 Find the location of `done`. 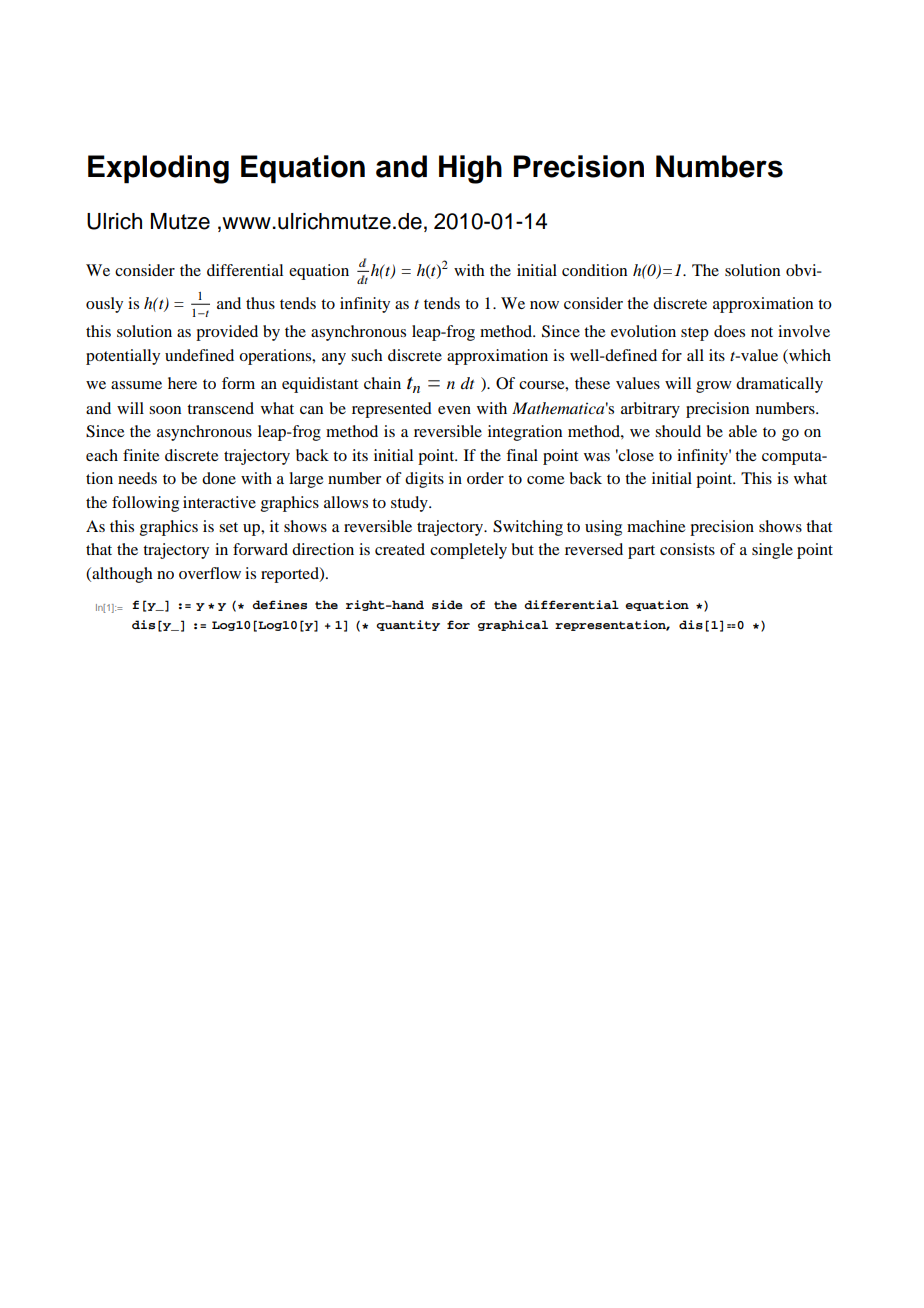

done is located at coordinates (219, 478).
